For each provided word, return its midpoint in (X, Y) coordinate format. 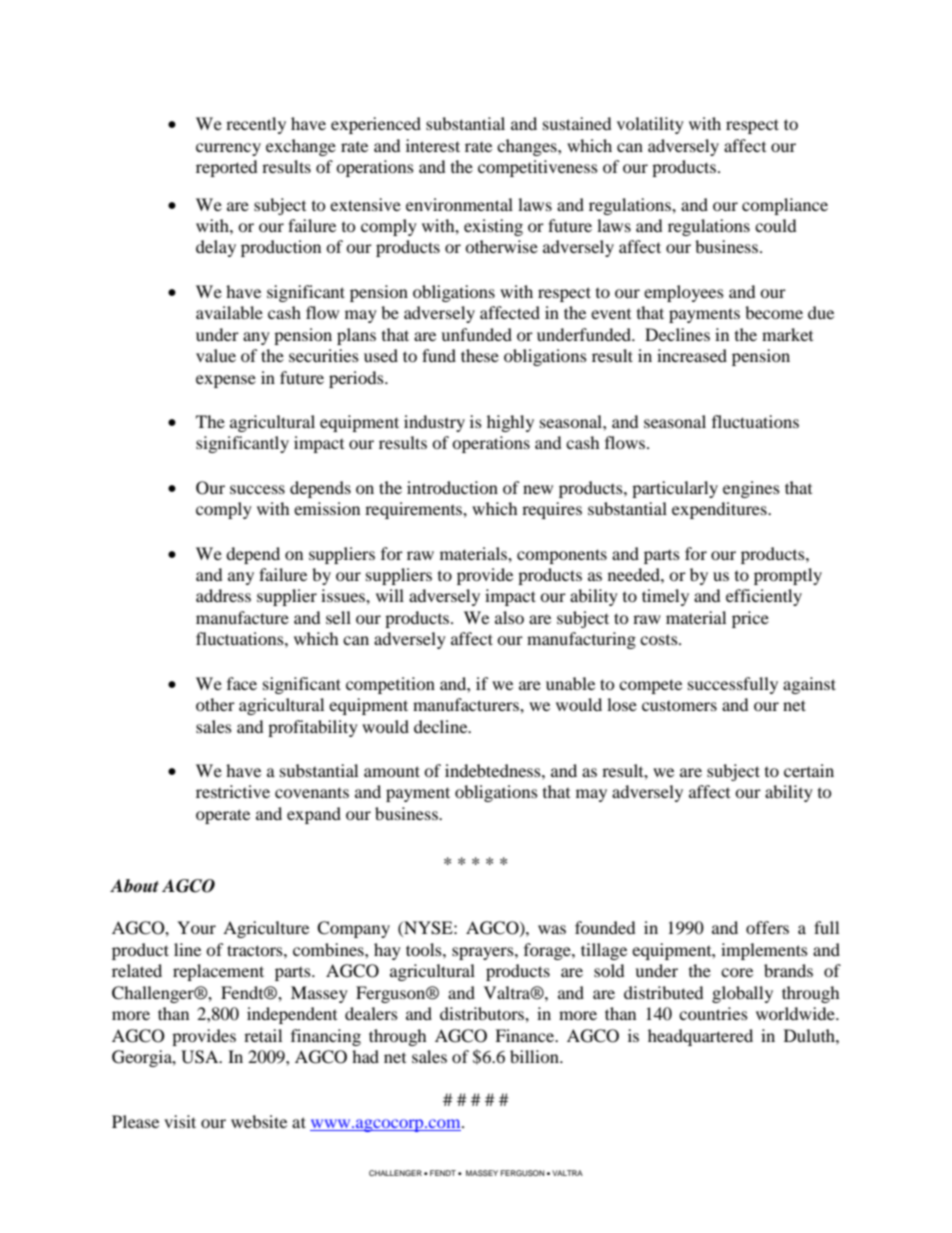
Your (196, 927)
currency (228, 149)
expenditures (720, 510)
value (216, 355)
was (552, 929)
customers (679, 705)
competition (390, 685)
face (242, 683)
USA (201, 1057)
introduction (452, 487)
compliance (785, 206)
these (480, 355)
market (787, 334)
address (223, 595)
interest (433, 145)
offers (767, 927)
